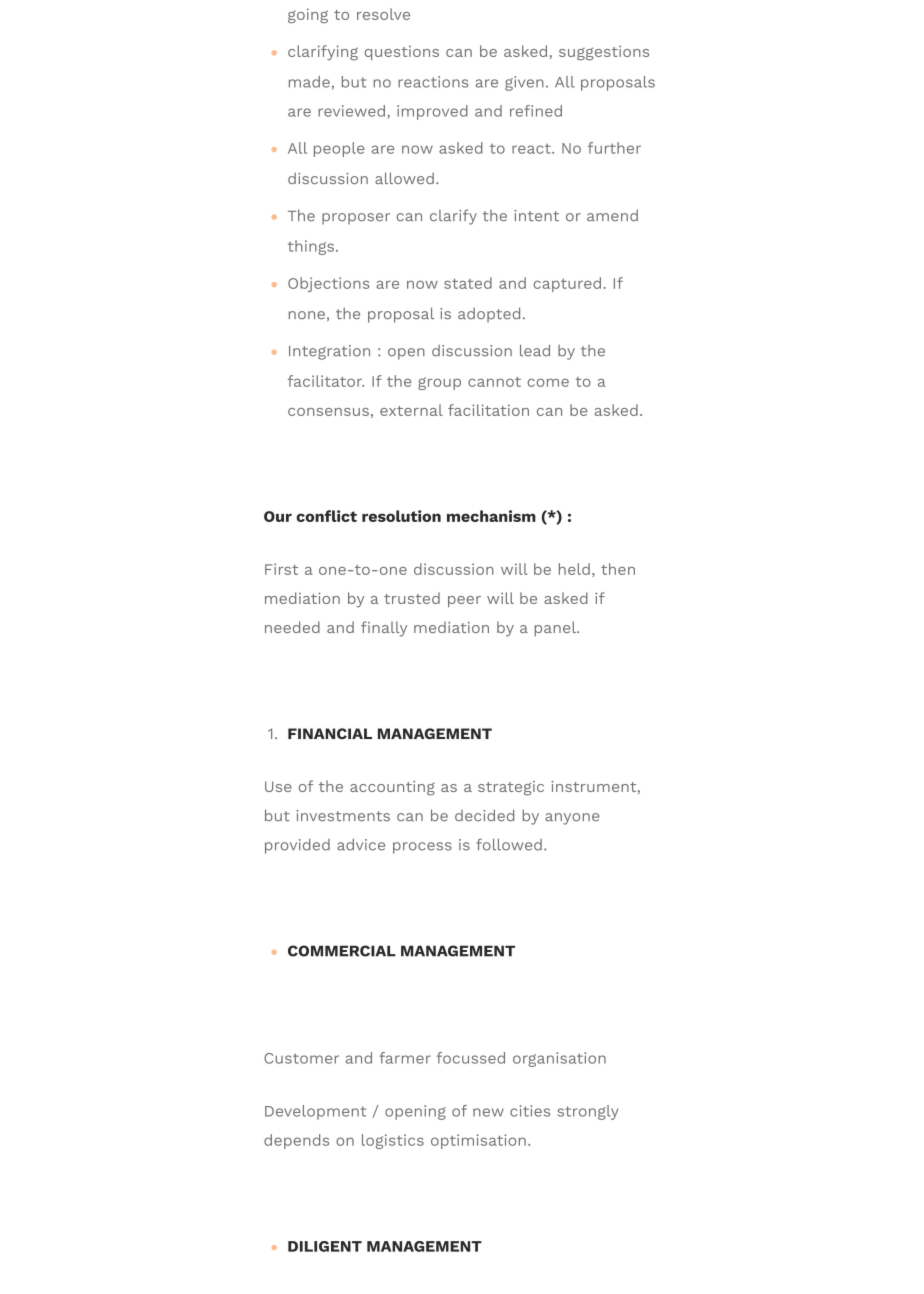 This image has width=924, height=1294. I want to click on made, so click(309, 82).
